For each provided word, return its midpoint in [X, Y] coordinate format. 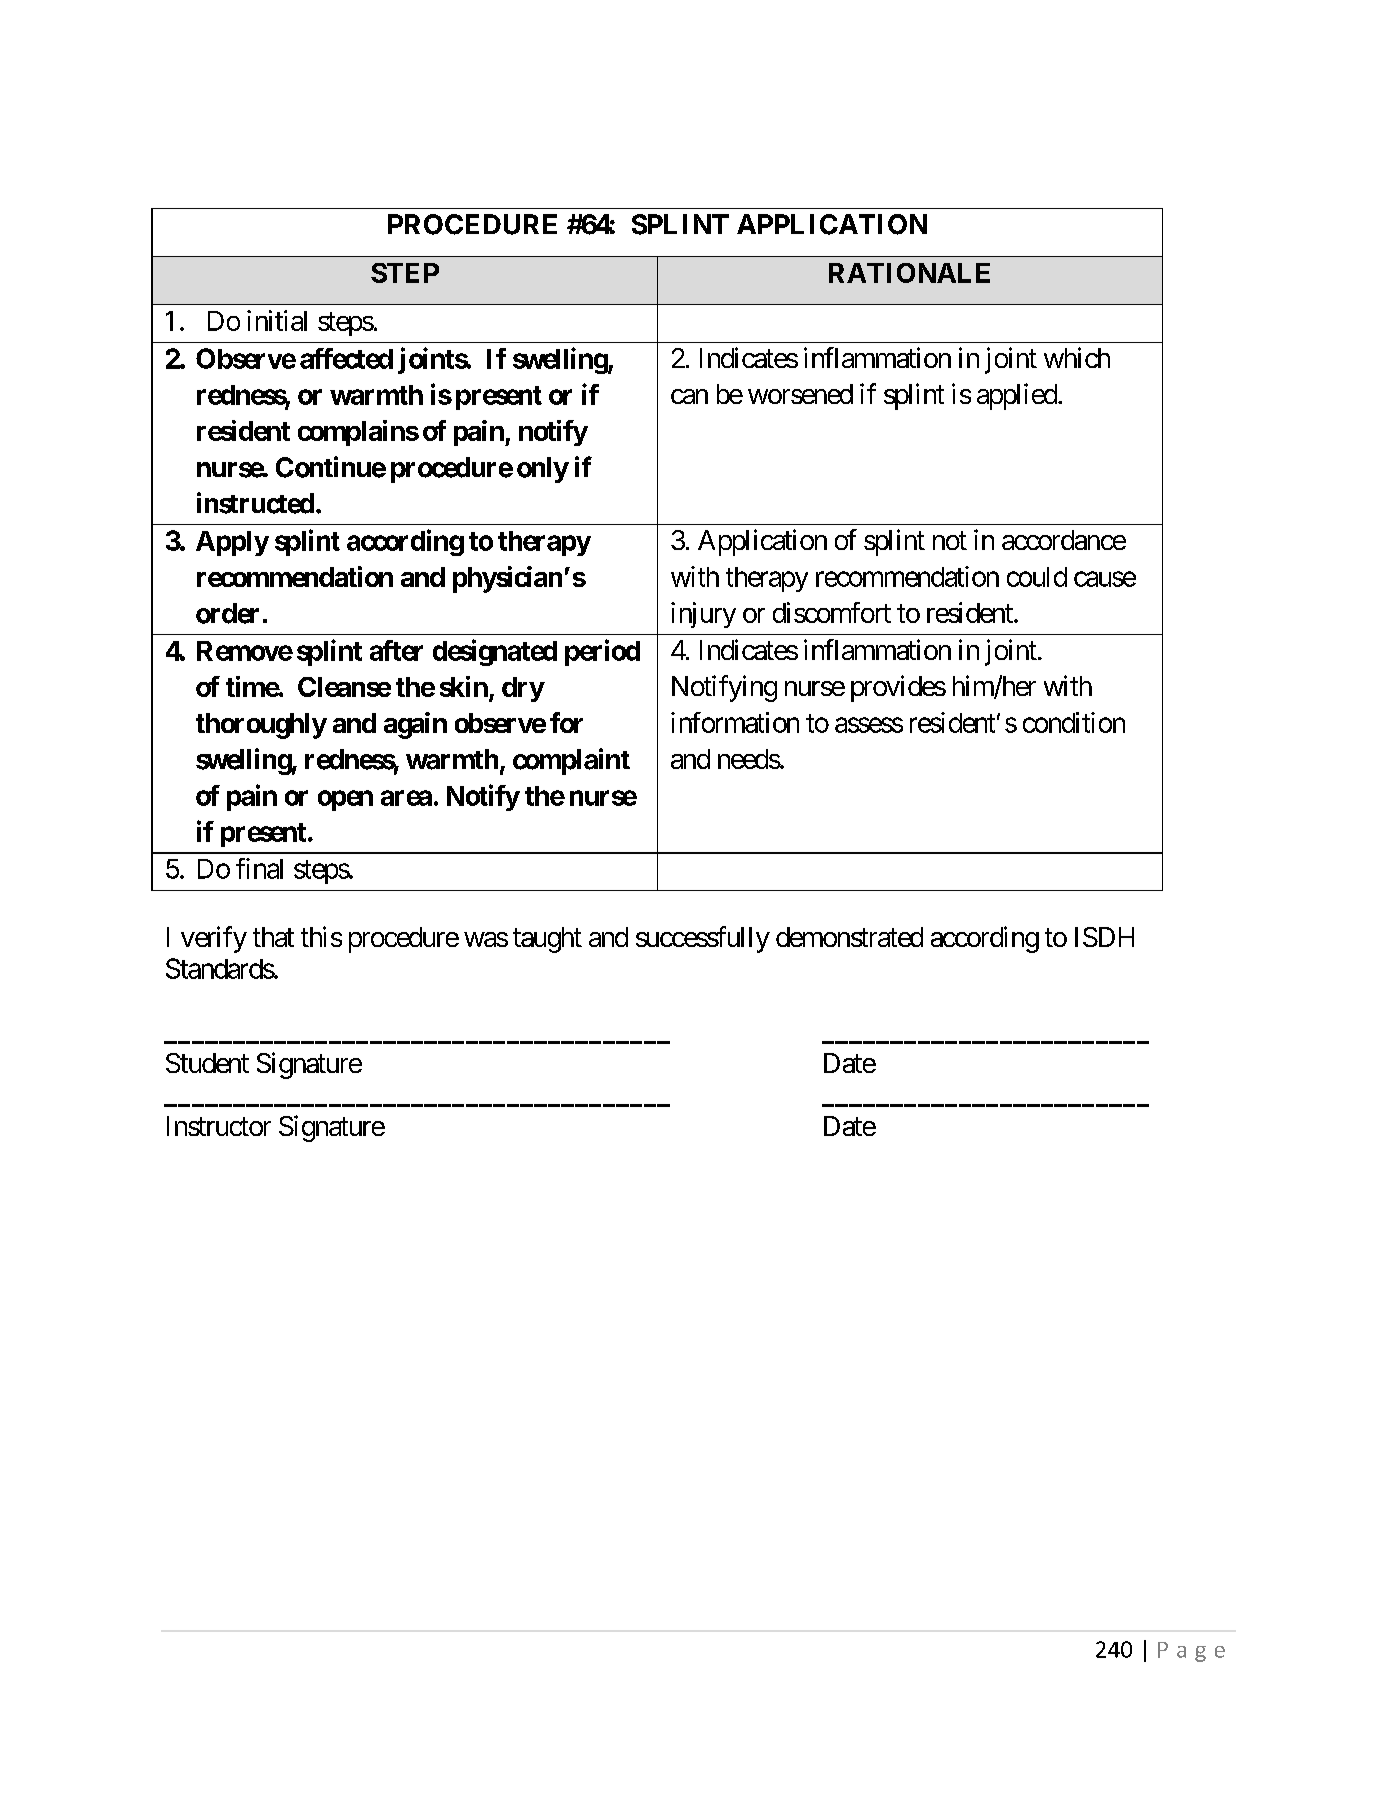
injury [703, 615]
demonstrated [849, 937]
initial [277, 320]
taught [547, 940]
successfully [703, 939]
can [689, 396]
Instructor [219, 1126]
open [345, 800]
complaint [571, 761]
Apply [232, 543]
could [1037, 577]
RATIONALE [909, 273]
